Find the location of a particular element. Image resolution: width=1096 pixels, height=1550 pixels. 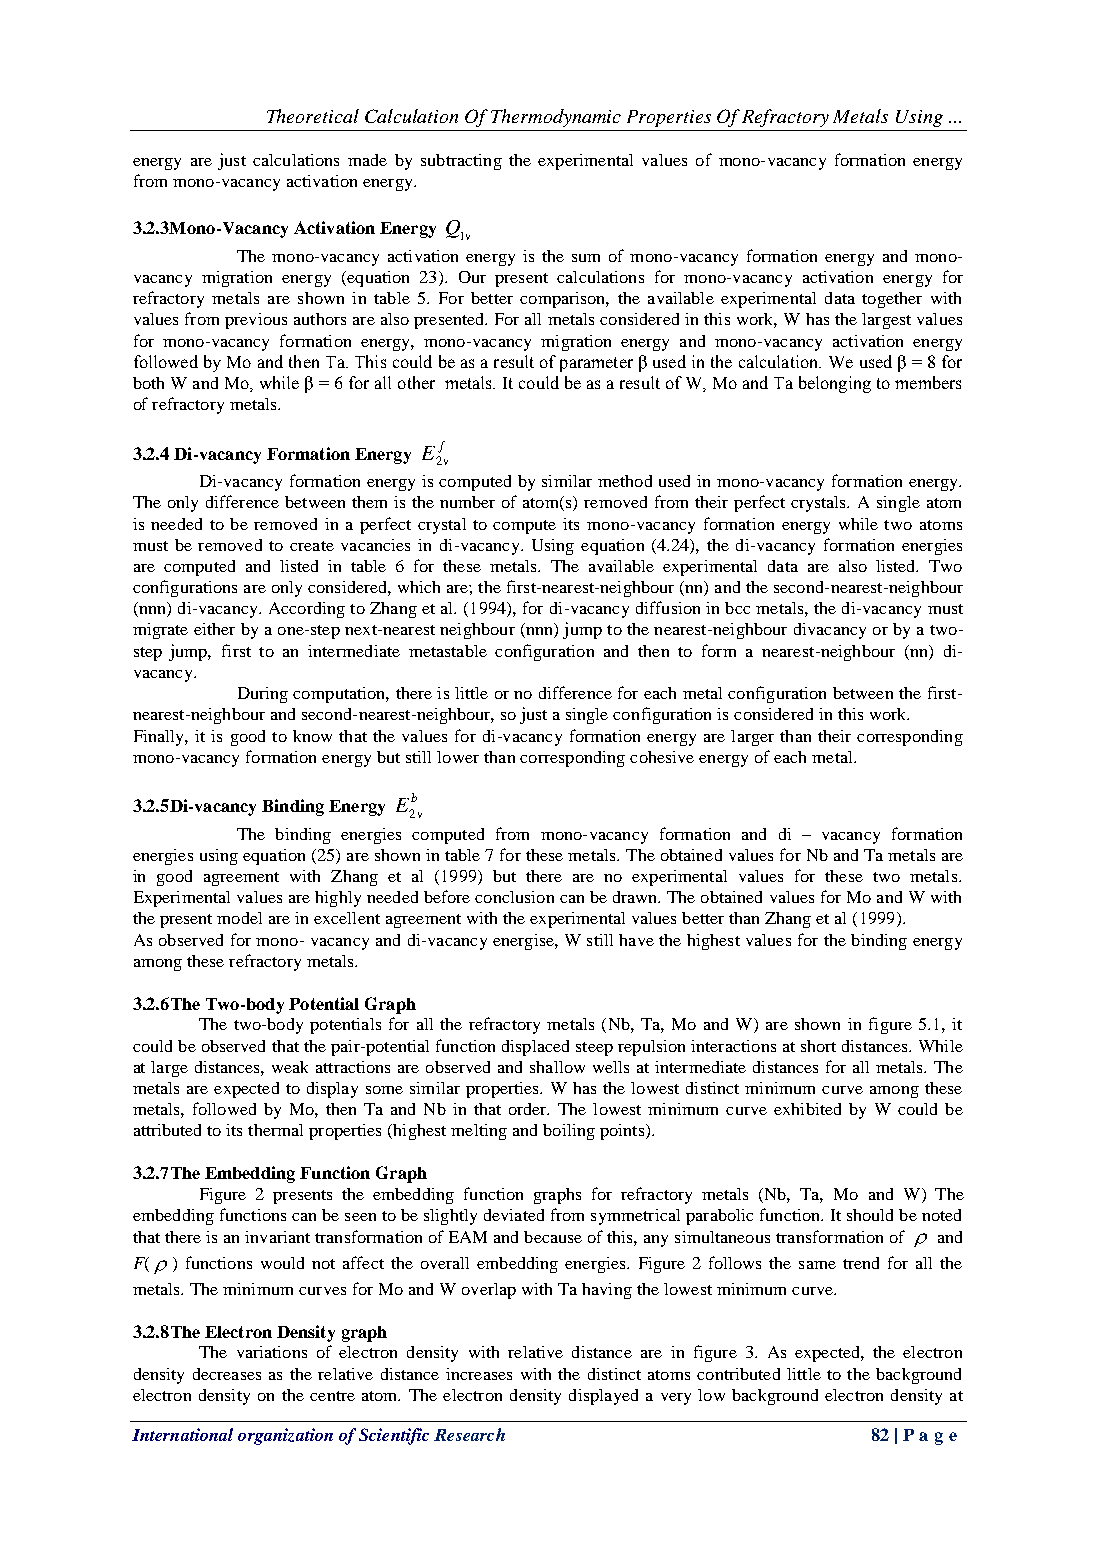

lower is located at coordinates (458, 757).
